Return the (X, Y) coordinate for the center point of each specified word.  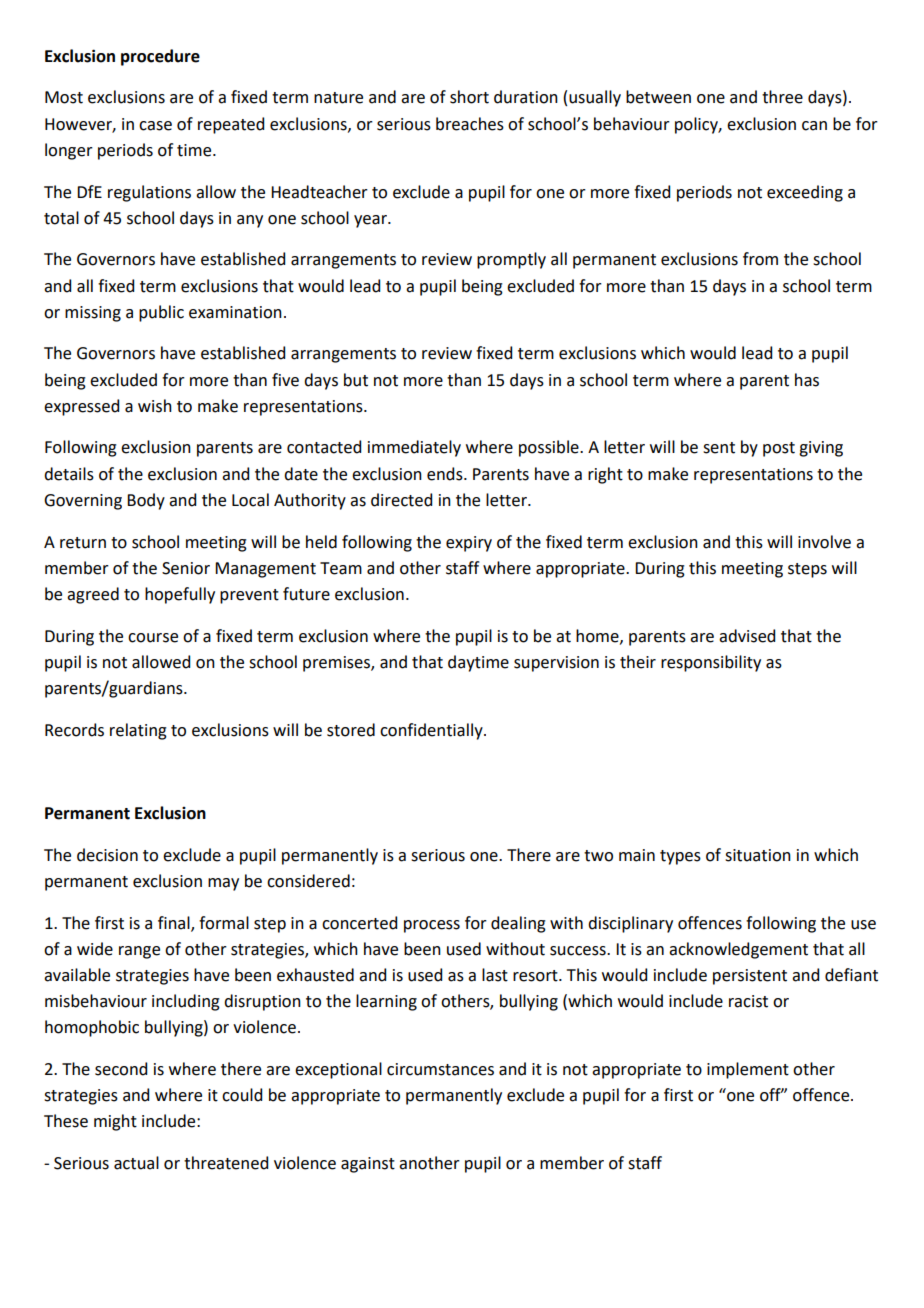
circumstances (440, 1069)
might (115, 1122)
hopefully (180, 595)
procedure (160, 57)
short (469, 97)
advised (747, 636)
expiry (469, 544)
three (782, 97)
